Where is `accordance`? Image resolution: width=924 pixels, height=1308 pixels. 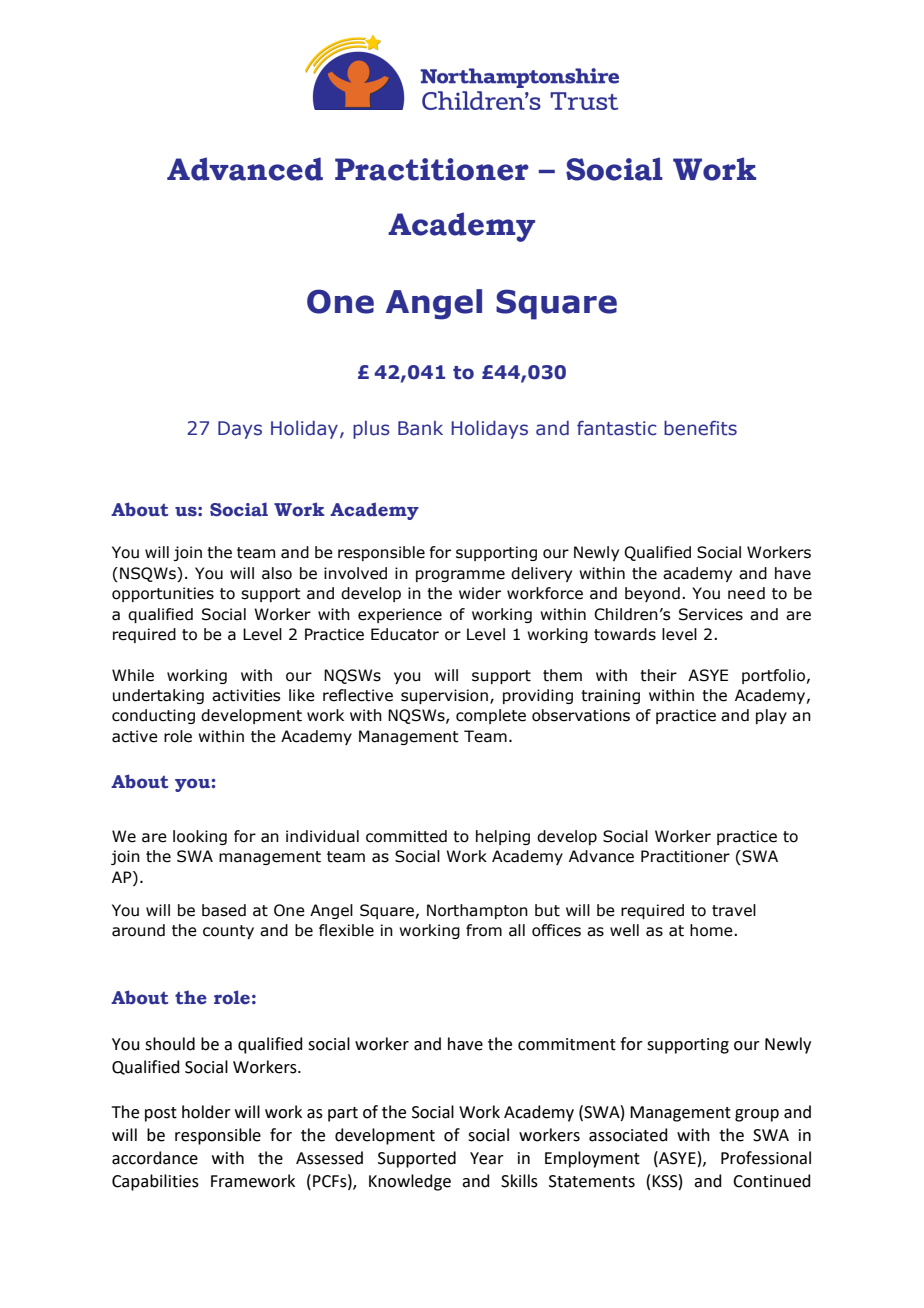 accordance is located at coordinates (155, 1158).
